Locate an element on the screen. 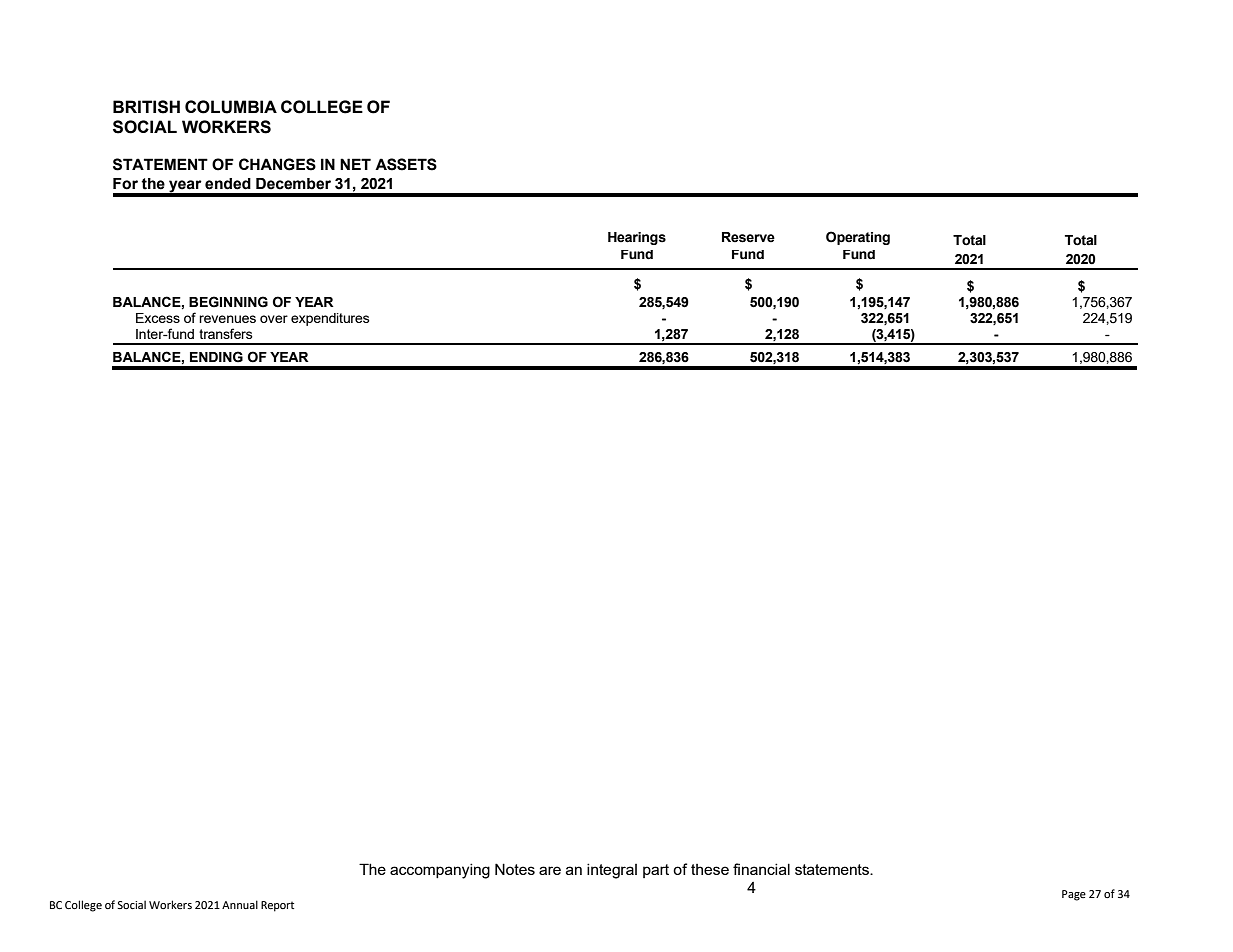 The height and width of the screenshot is (952, 1233). financial is located at coordinates (761, 869).
